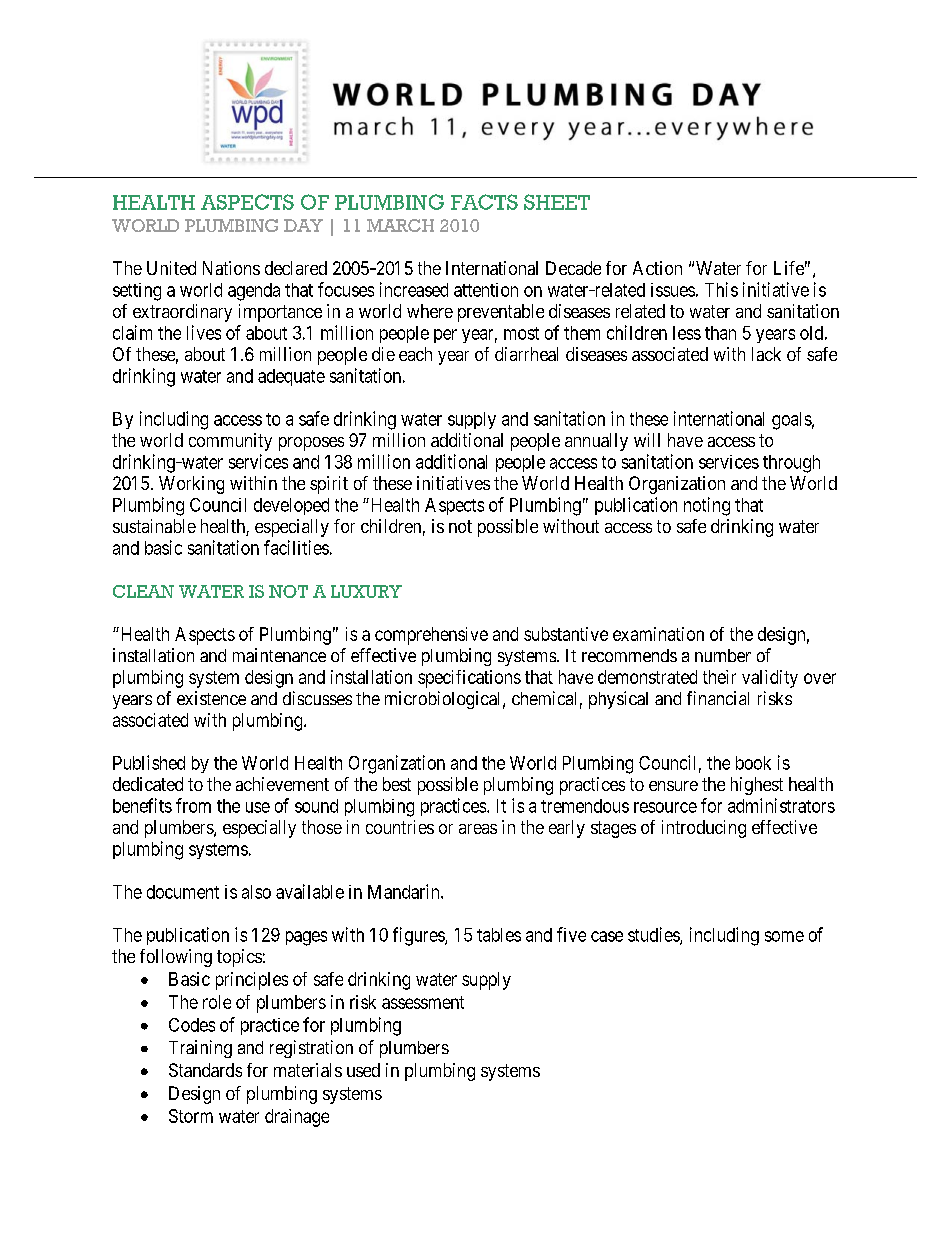 Image resolution: width=952 pixels, height=1233 pixels. What do you see at coordinates (707, 506) in the document?
I see `noting` at bounding box center [707, 506].
